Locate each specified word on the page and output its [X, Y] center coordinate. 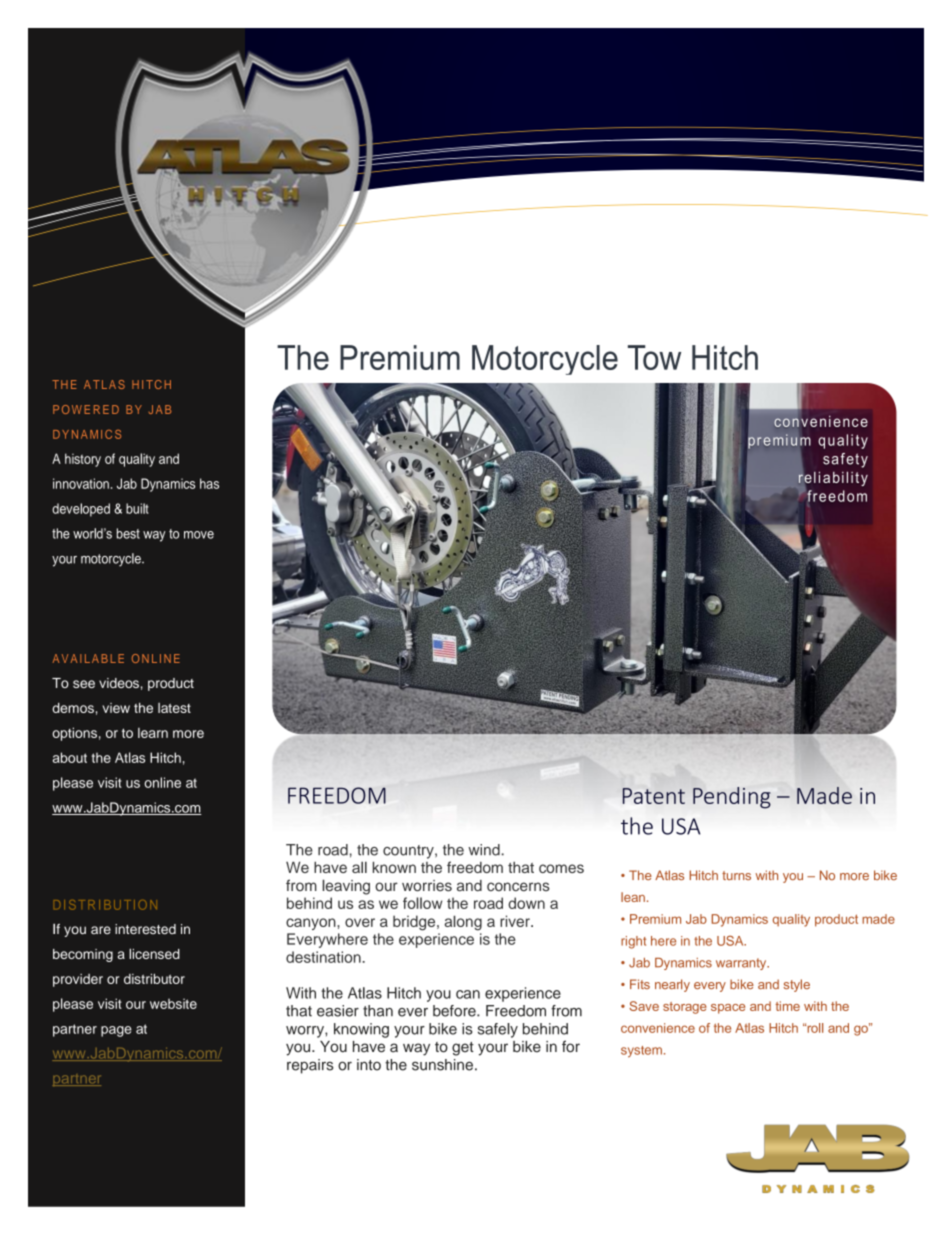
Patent [654, 796]
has [209, 483]
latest [174, 708]
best [128, 533]
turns [736, 875]
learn [153, 733]
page [116, 1031]
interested [145, 929]
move [199, 535]
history [83, 460]
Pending [732, 798]
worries [427, 886]
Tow [654, 357]
